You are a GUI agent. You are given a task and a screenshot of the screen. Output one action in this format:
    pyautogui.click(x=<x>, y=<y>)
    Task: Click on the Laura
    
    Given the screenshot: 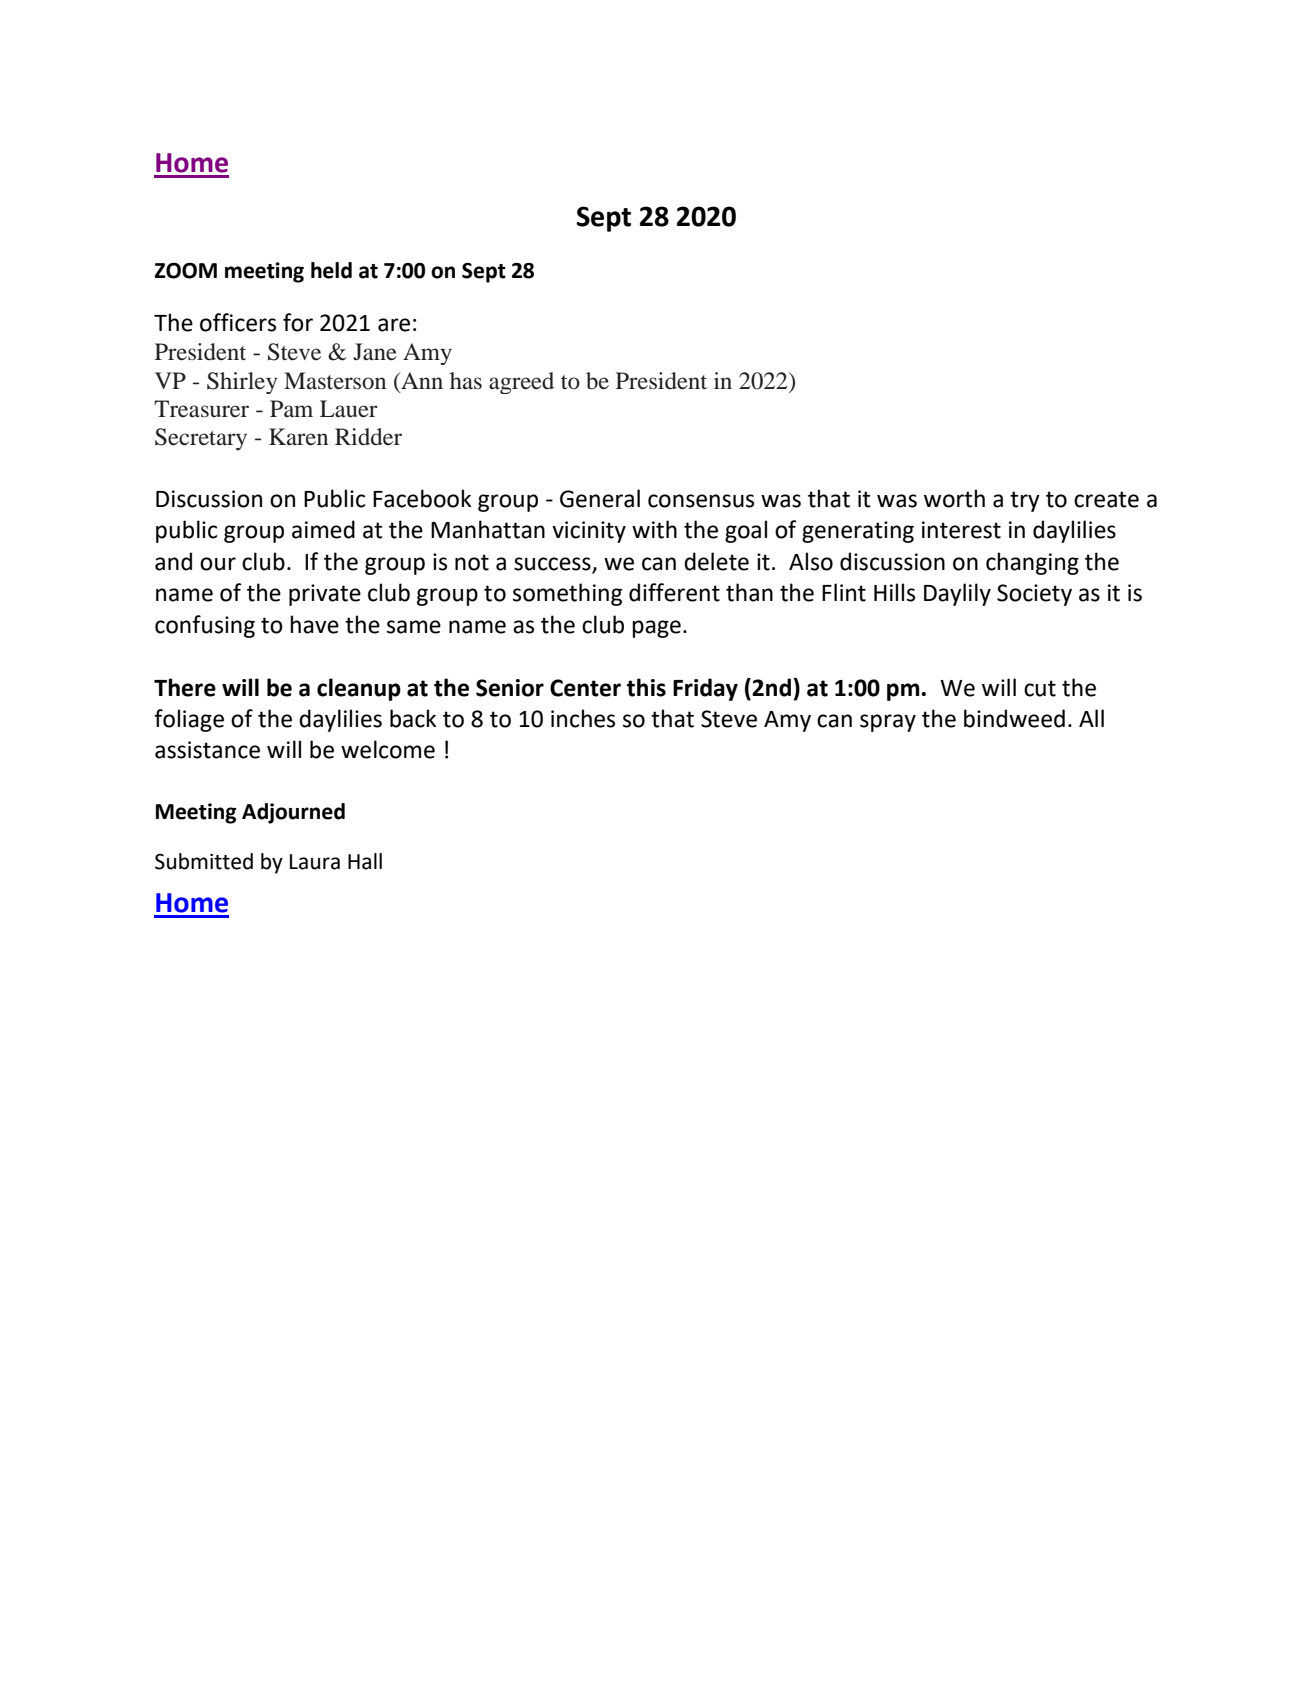 What is the action you would take?
    pyautogui.click(x=315, y=862)
